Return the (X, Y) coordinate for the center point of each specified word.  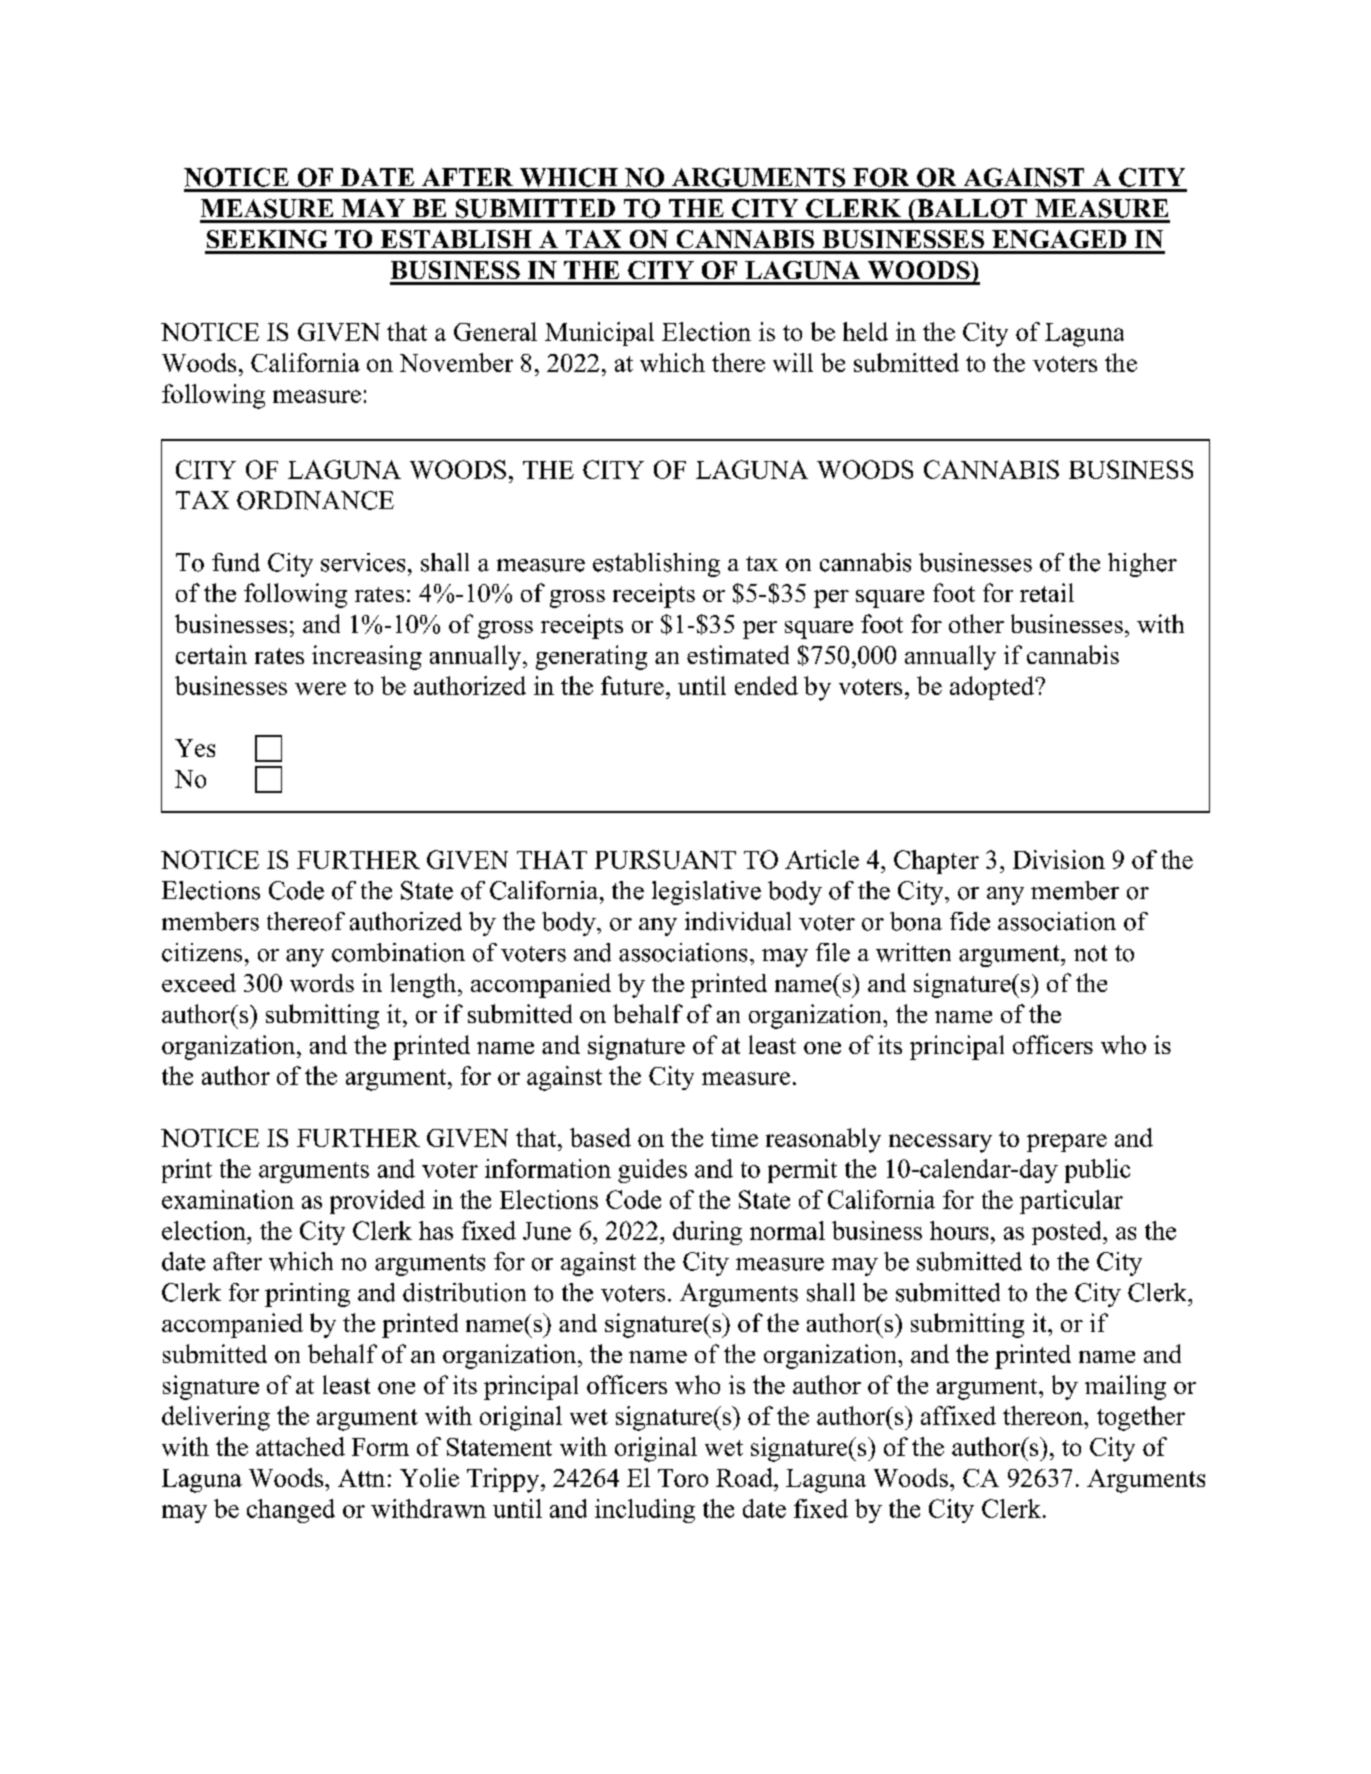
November (456, 362)
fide (970, 921)
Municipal (599, 334)
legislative (706, 893)
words (322, 983)
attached (300, 1446)
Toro (683, 1478)
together (1141, 1418)
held (865, 331)
